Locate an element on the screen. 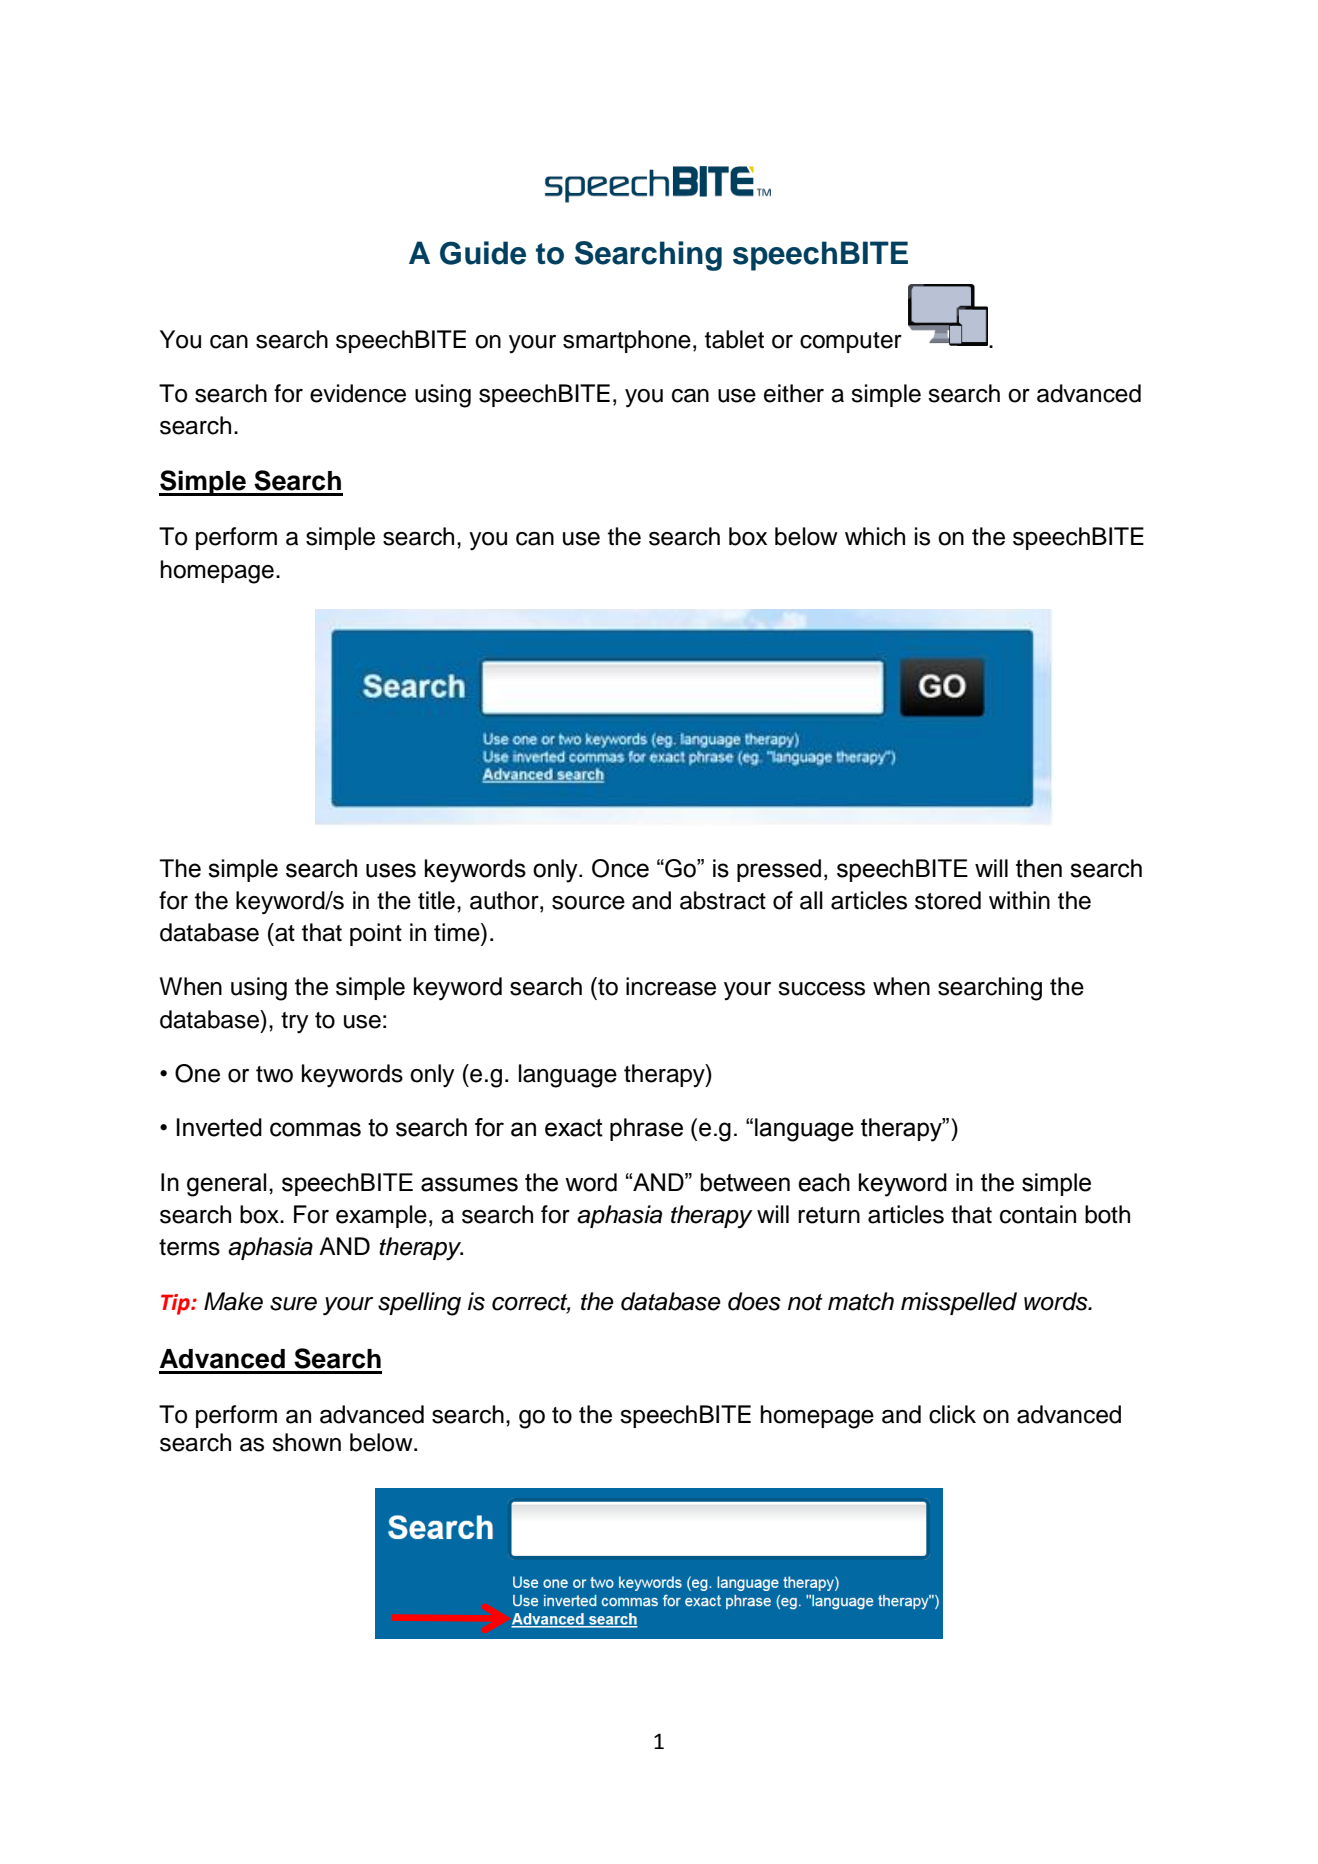 The image size is (1318, 1864). which is located at coordinates (875, 536).
